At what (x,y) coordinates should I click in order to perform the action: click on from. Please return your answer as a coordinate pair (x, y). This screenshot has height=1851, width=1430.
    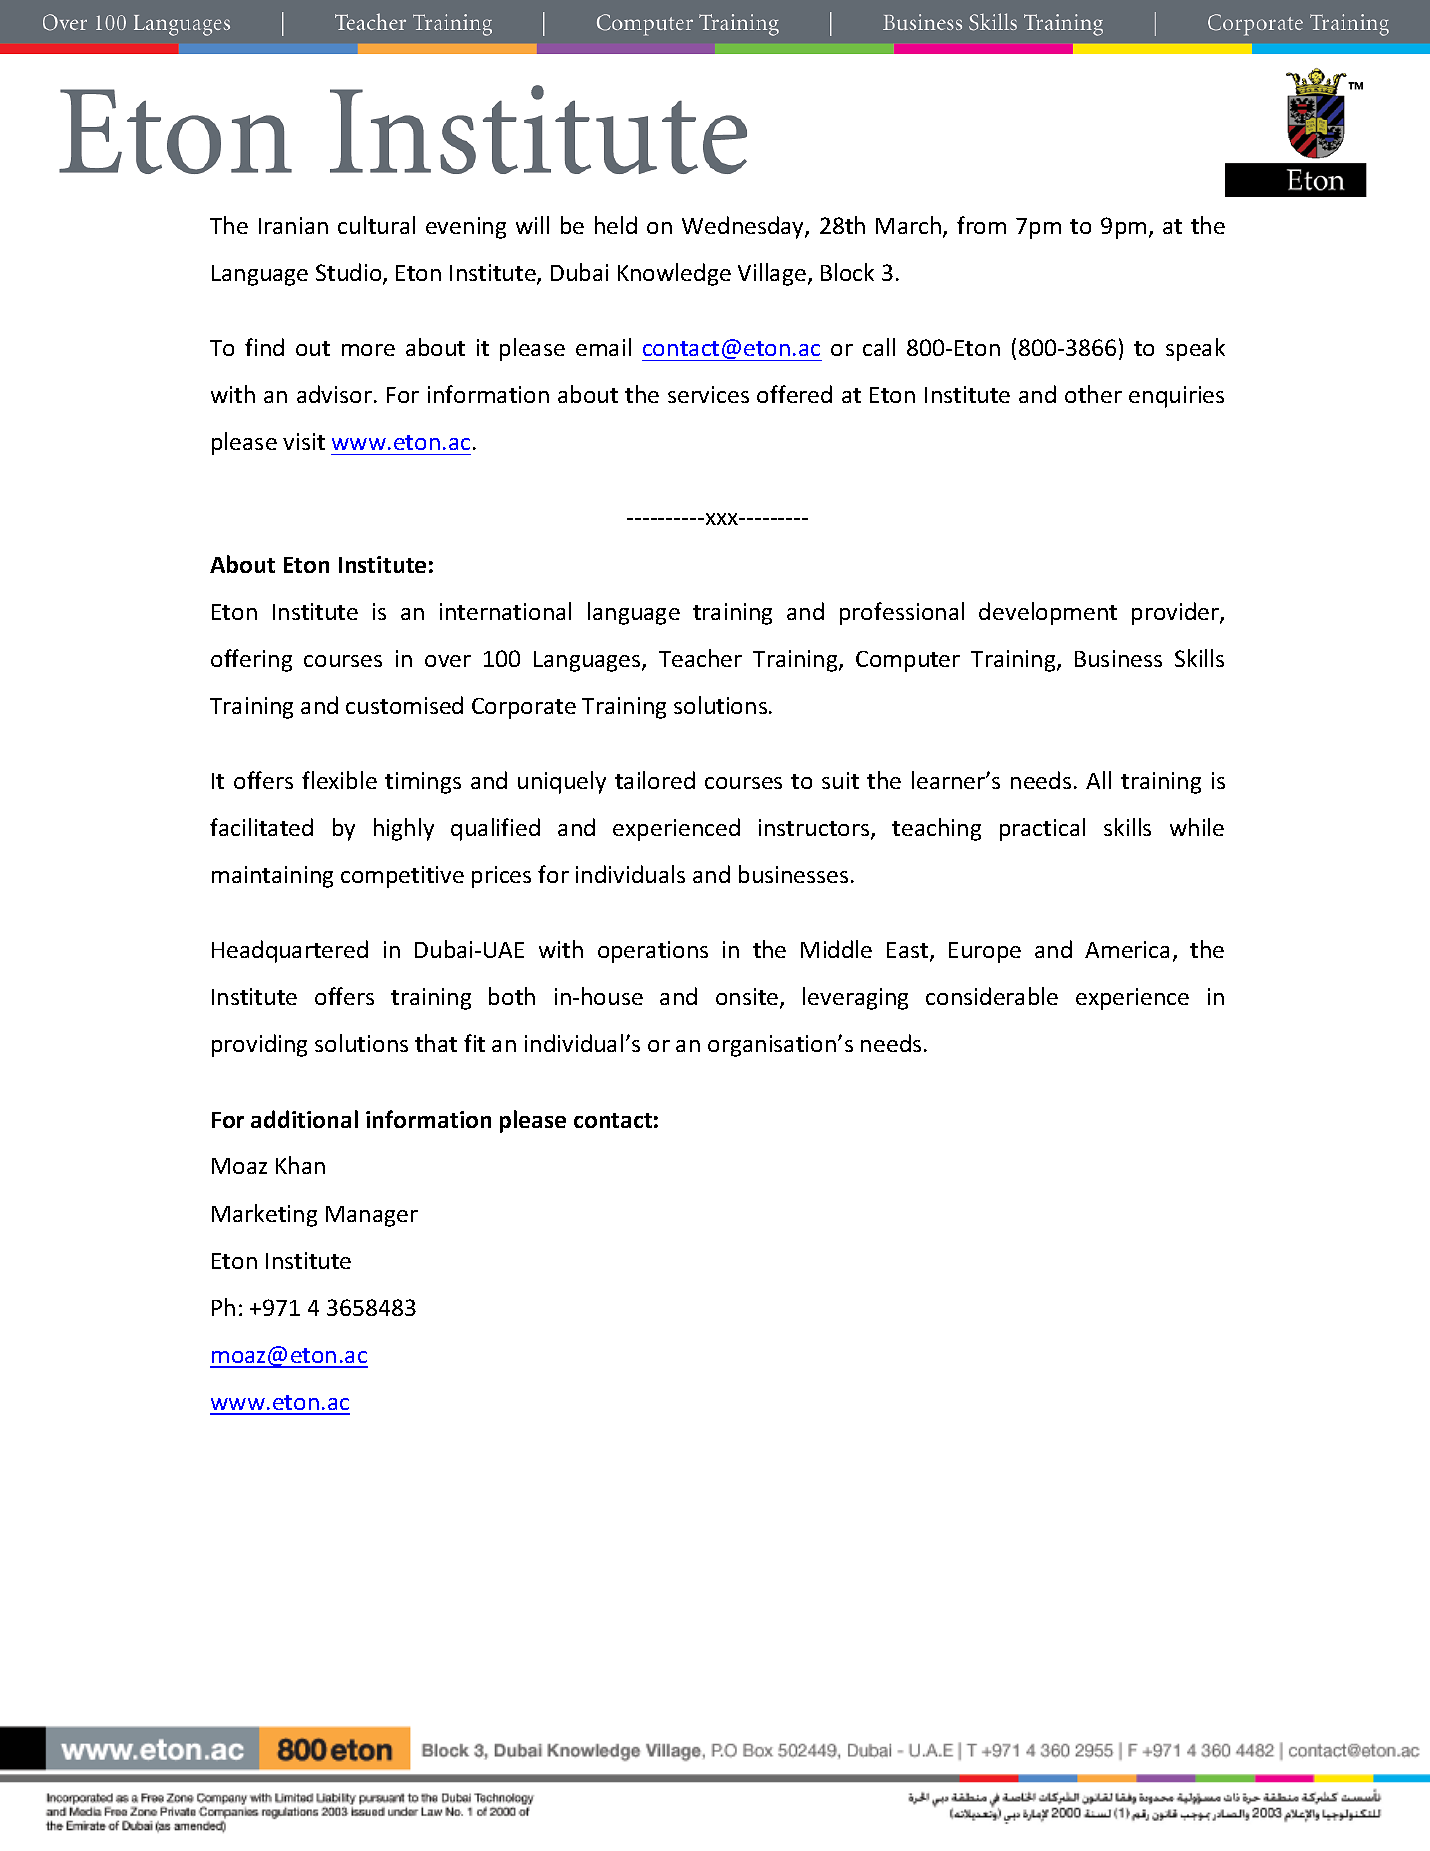
    Looking at the image, I should click on (981, 225).
